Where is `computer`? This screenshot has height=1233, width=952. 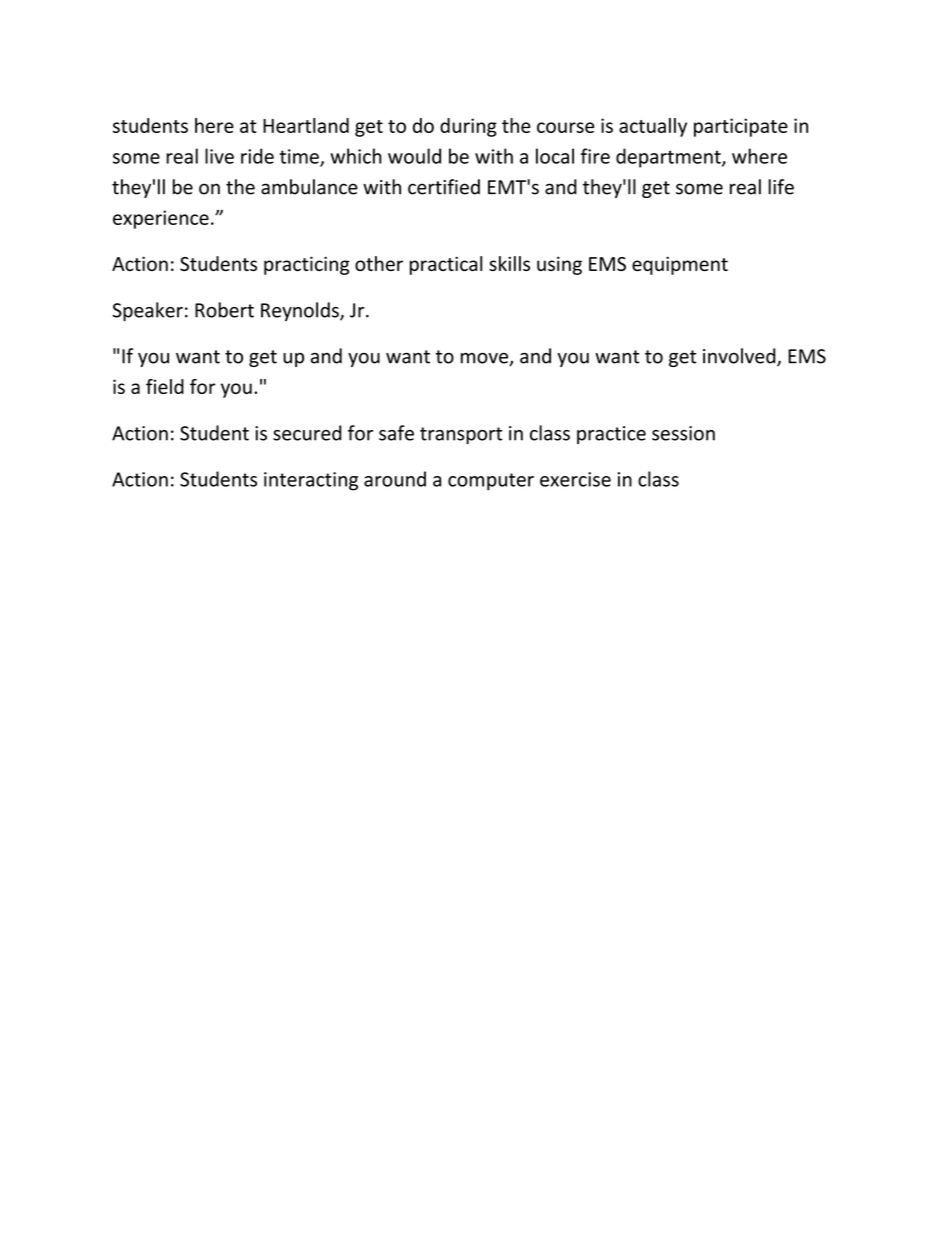
computer is located at coordinates (491, 482).
